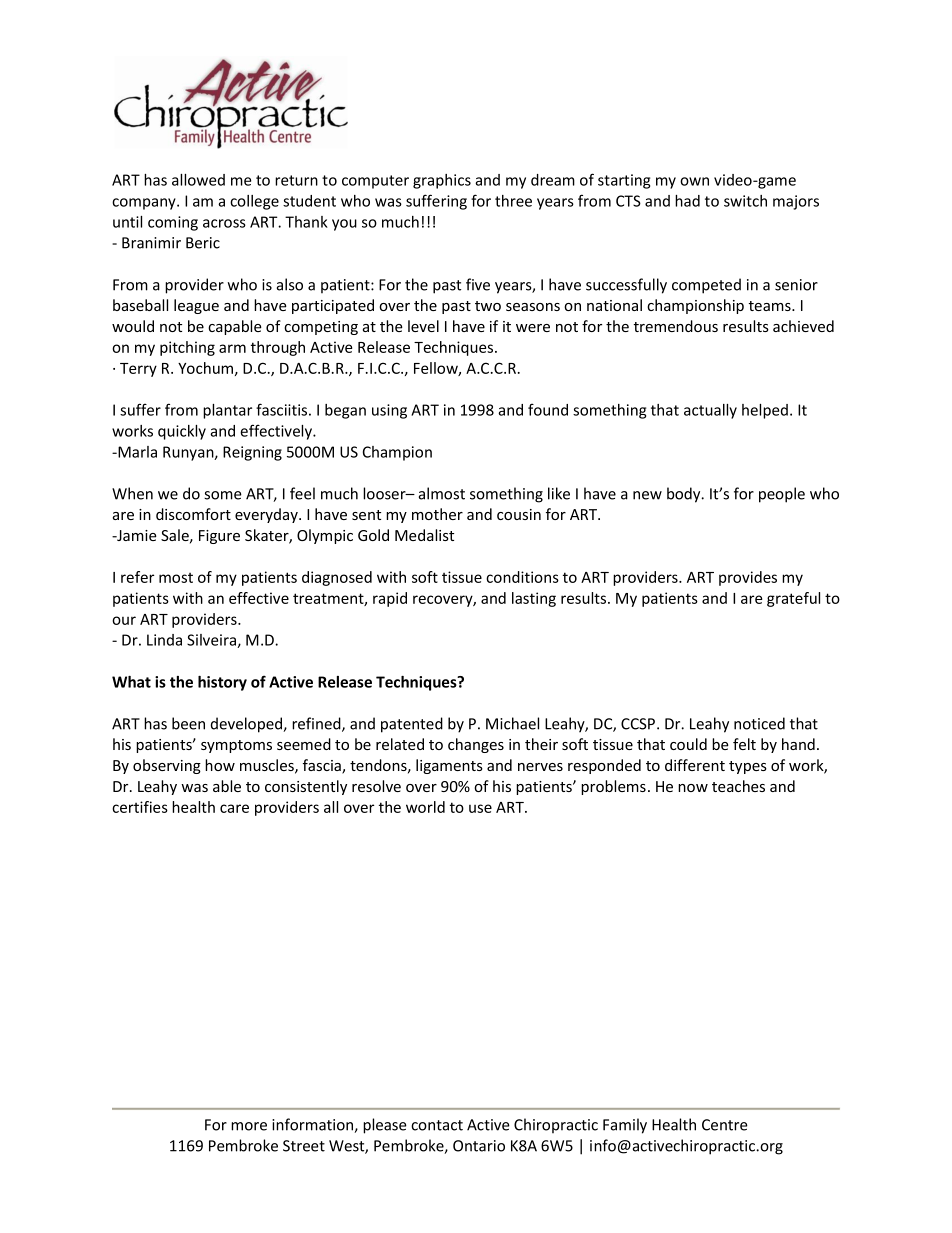 This screenshot has width=952, height=1233. I want to click on body, so click(685, 495).
